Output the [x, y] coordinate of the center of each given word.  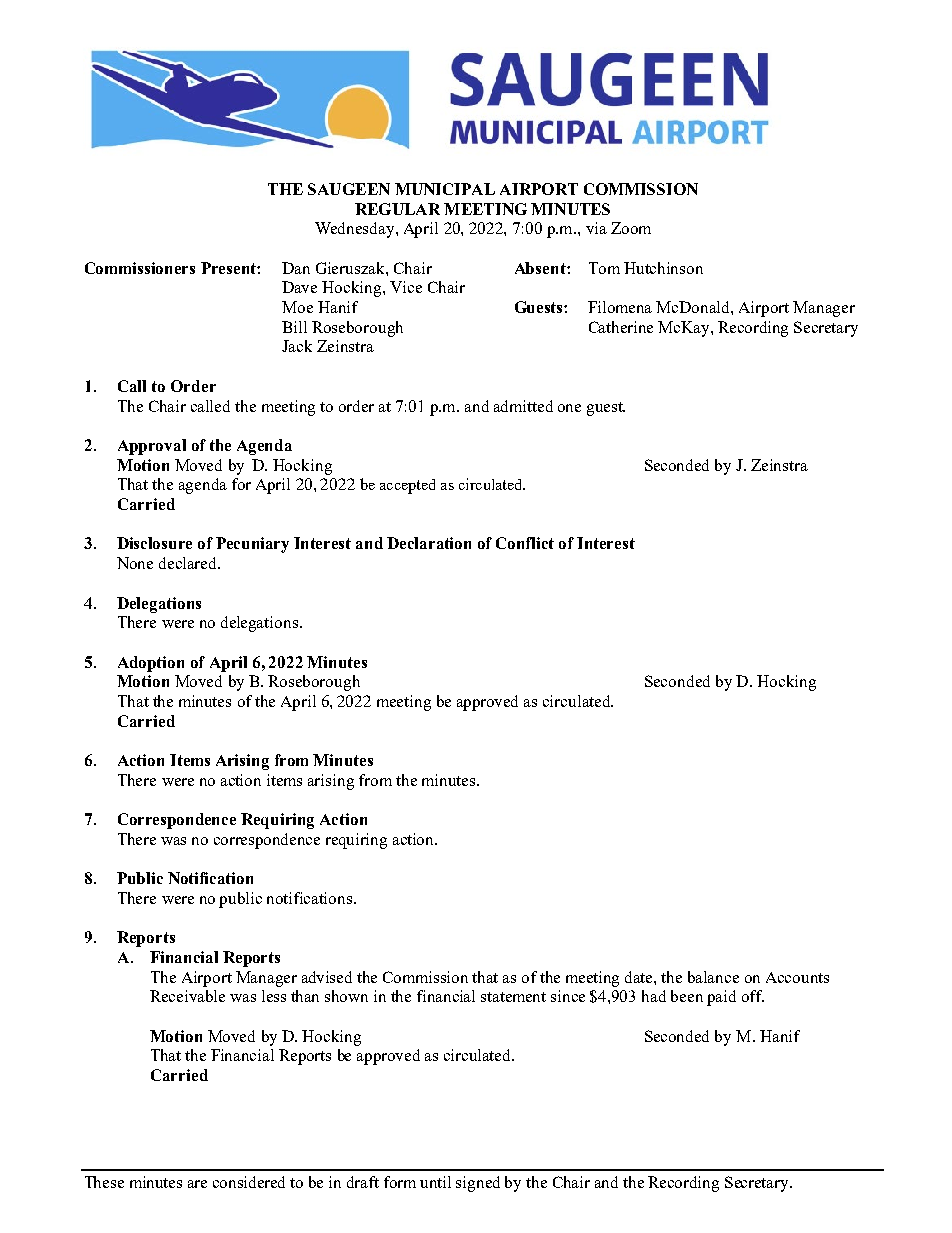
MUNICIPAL [445, 189]
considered [249, 1182]
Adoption [151, 664]
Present [229, 268]
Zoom [631, 228]
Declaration [429, 543]
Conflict [525, 543]
